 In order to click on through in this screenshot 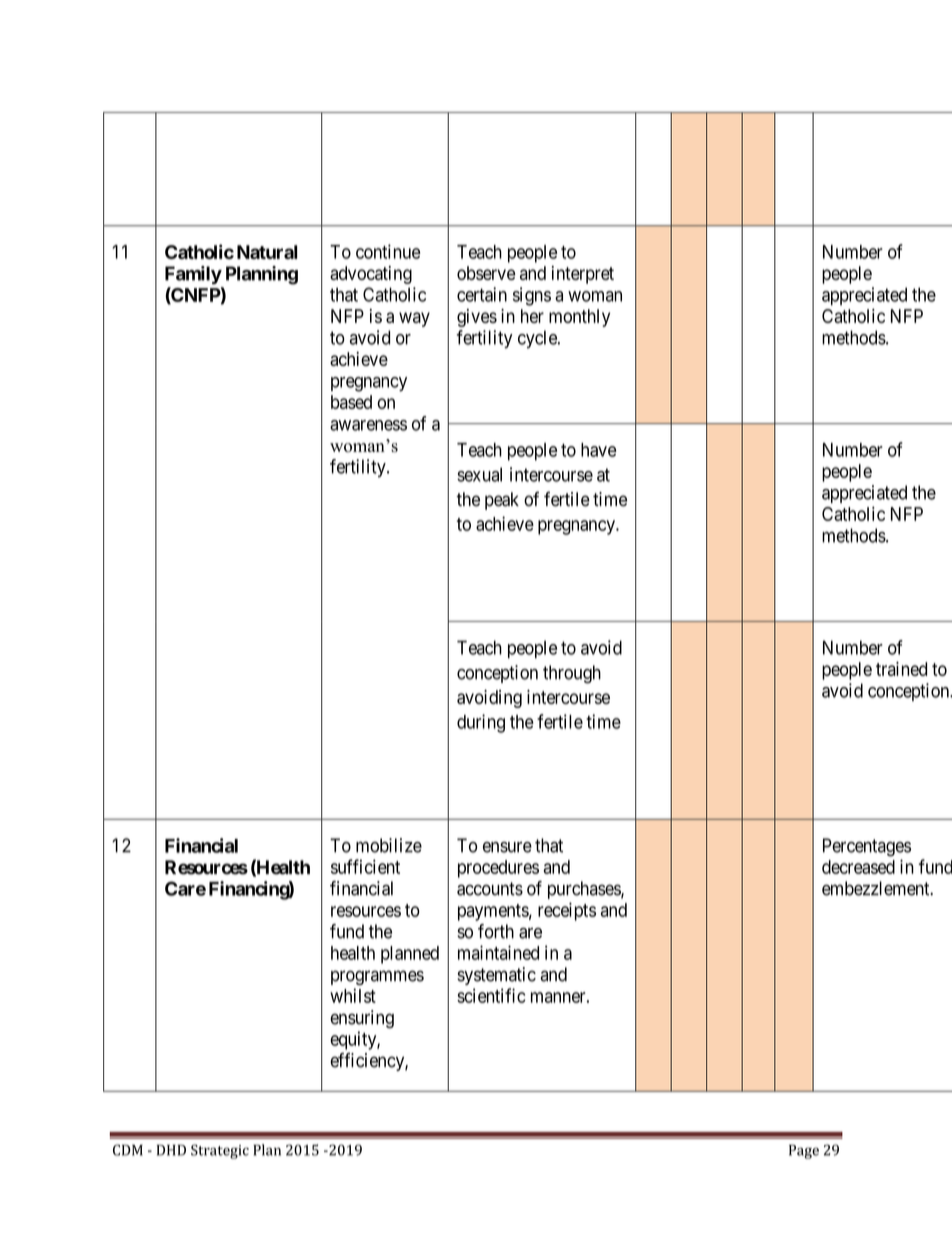, I will do `click(572, 674)`.
